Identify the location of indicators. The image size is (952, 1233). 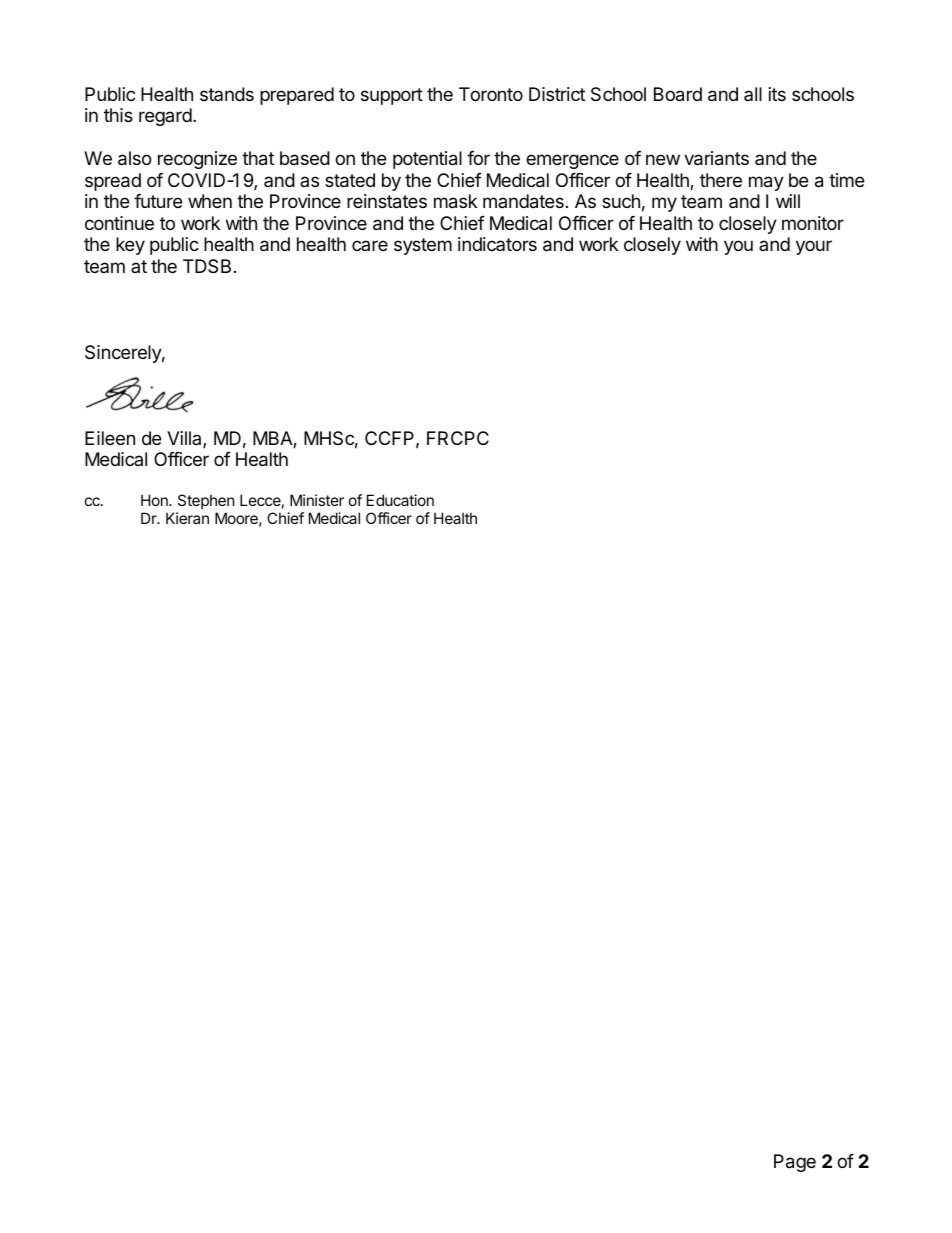
(497, 244).
